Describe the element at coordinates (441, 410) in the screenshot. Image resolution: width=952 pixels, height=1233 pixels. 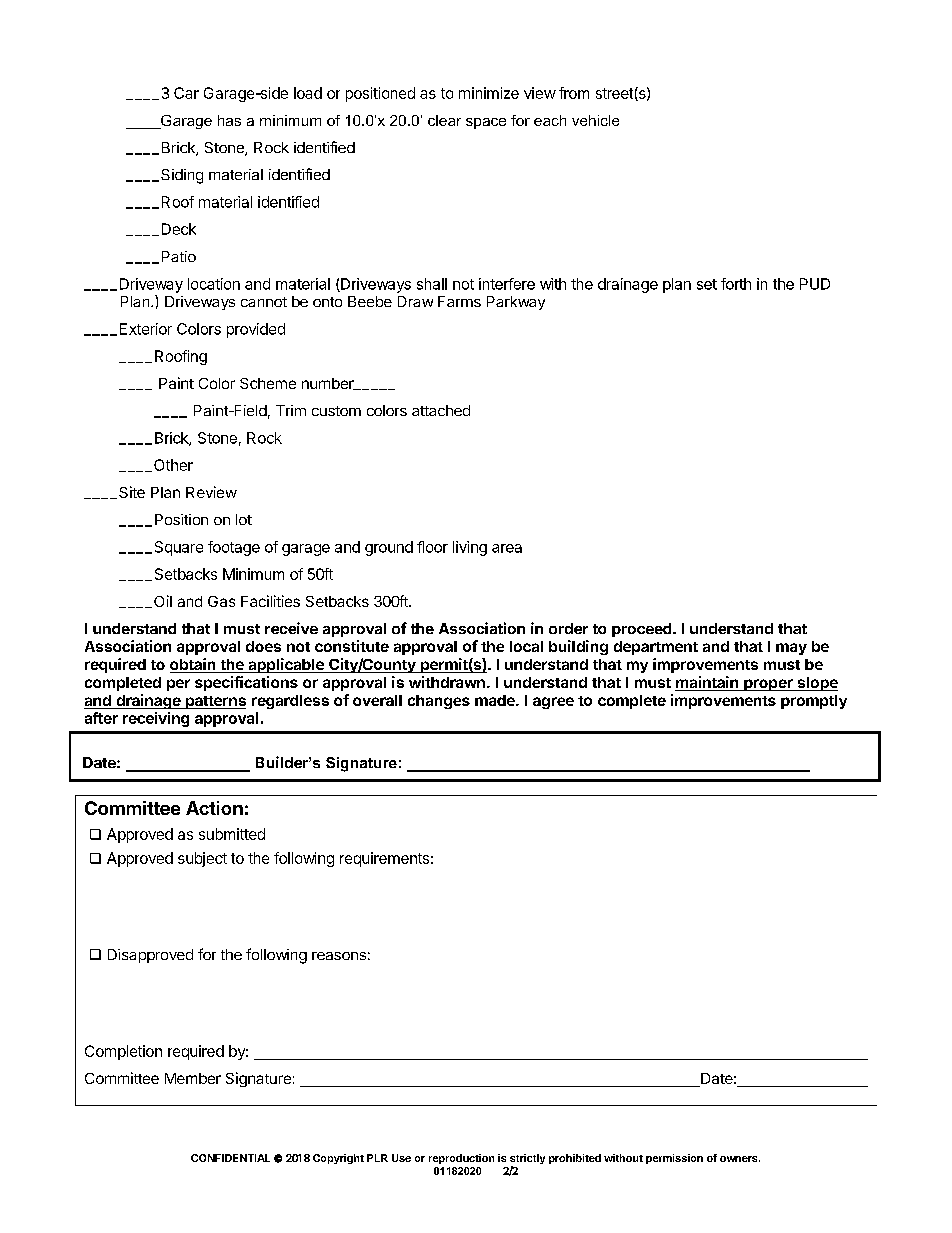
I see `attached` at that location.
